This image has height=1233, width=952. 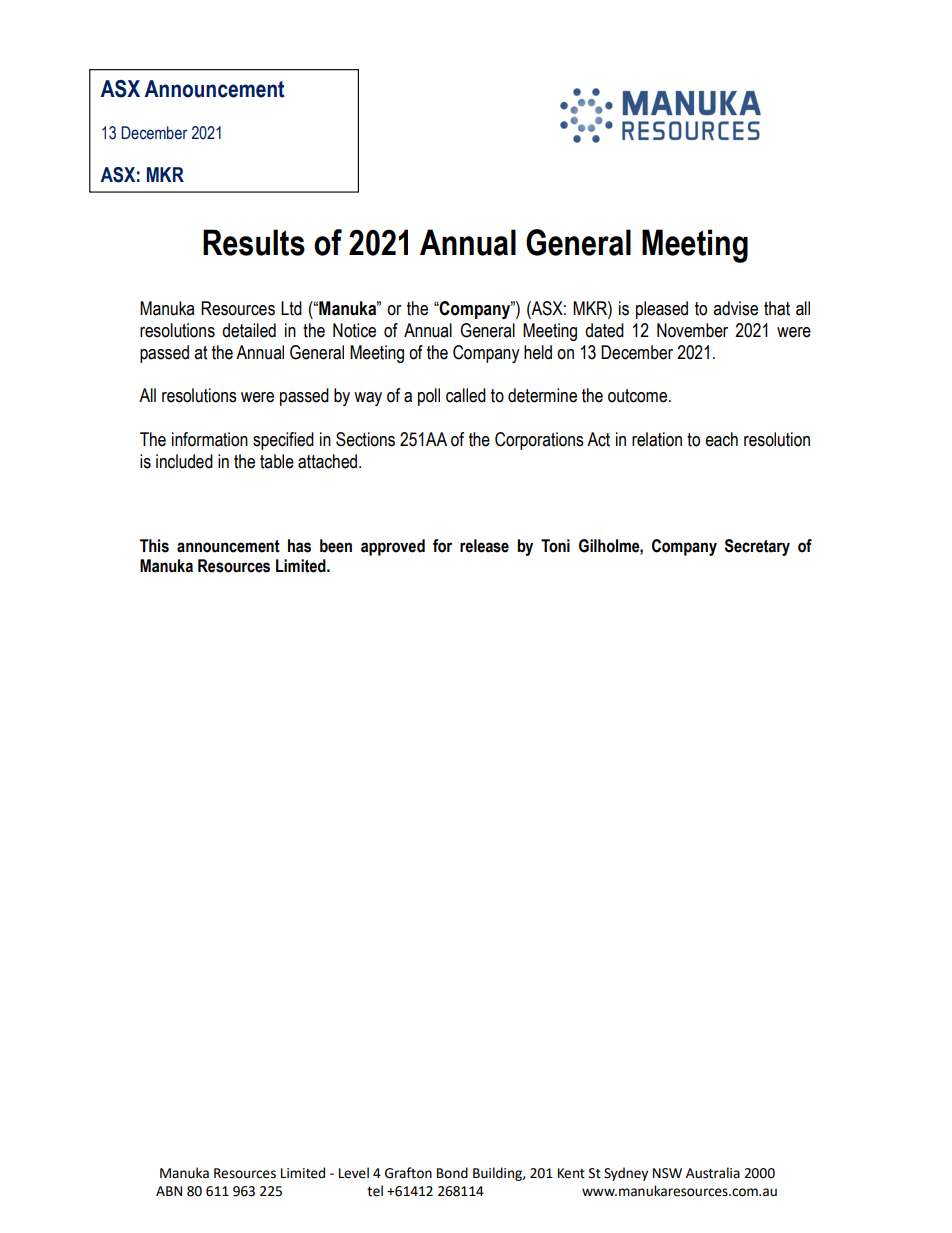 What do you see at coordinates (538, 352) in the image?
I see `held` at bounding box center [538, 352].
